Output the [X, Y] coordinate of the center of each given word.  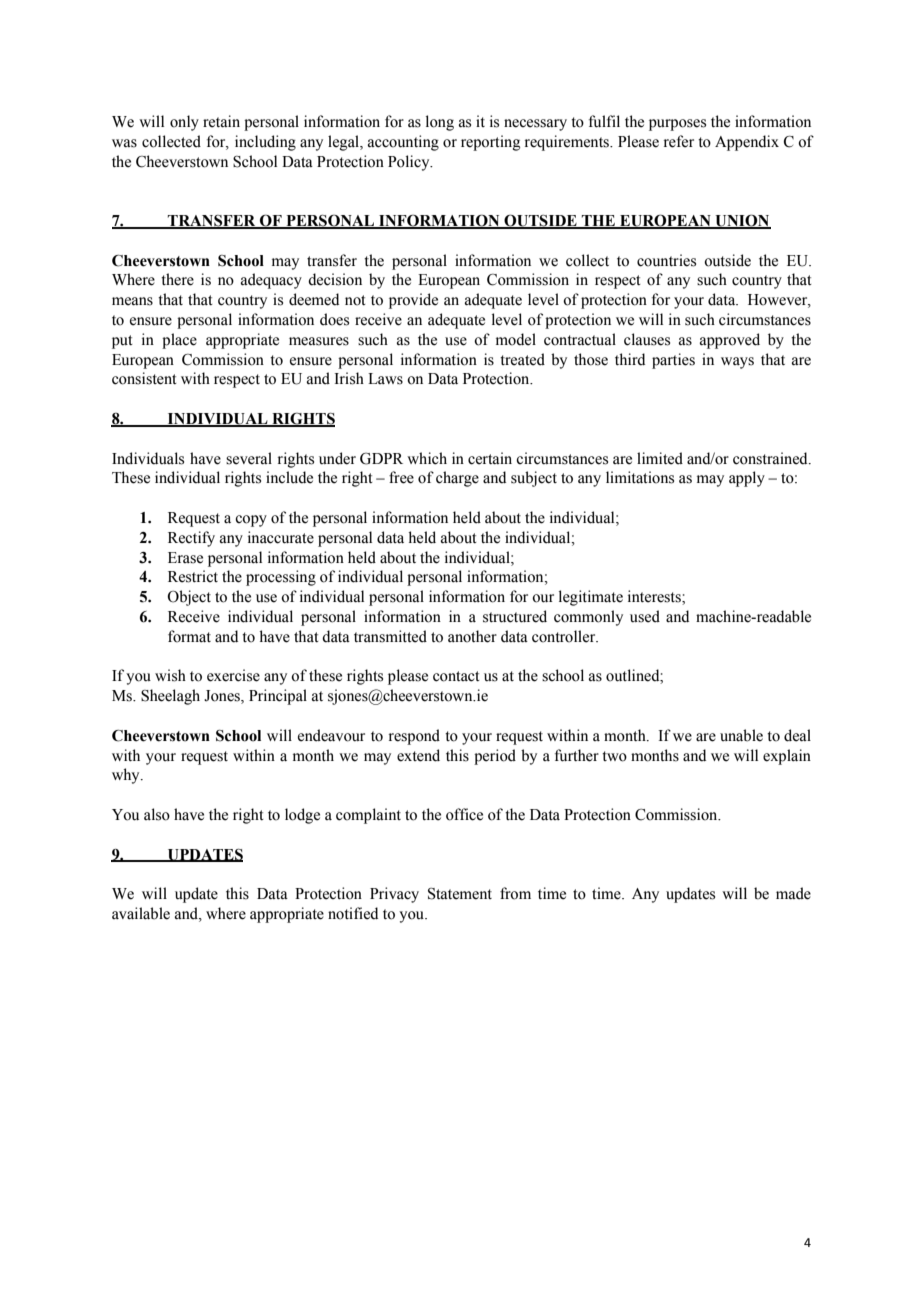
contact [456, 676]
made [793, 893]
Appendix [747, 143]
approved [730, 341]
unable [741, 735]
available [141, 913]
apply [747, 479]
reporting [490, 143]
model [516, 339]
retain [221, 121]
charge [457, 479]
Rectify [191, 539]
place [179, 341]
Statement [460, 894]
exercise [233, 675]
